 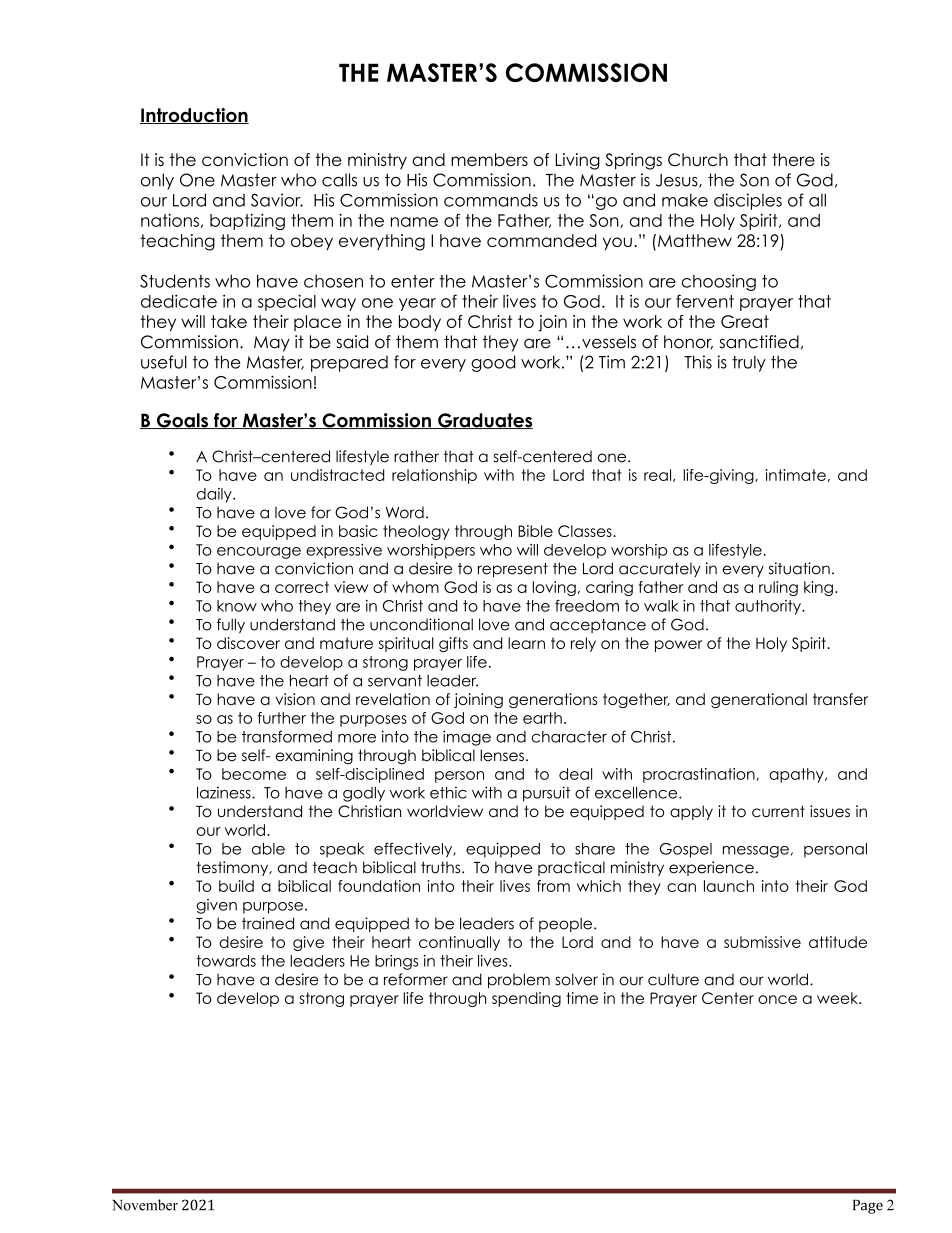 What do you see at coordinates (145, 1205) in the image?
I see `November` at bounding box center [145, 1205].
